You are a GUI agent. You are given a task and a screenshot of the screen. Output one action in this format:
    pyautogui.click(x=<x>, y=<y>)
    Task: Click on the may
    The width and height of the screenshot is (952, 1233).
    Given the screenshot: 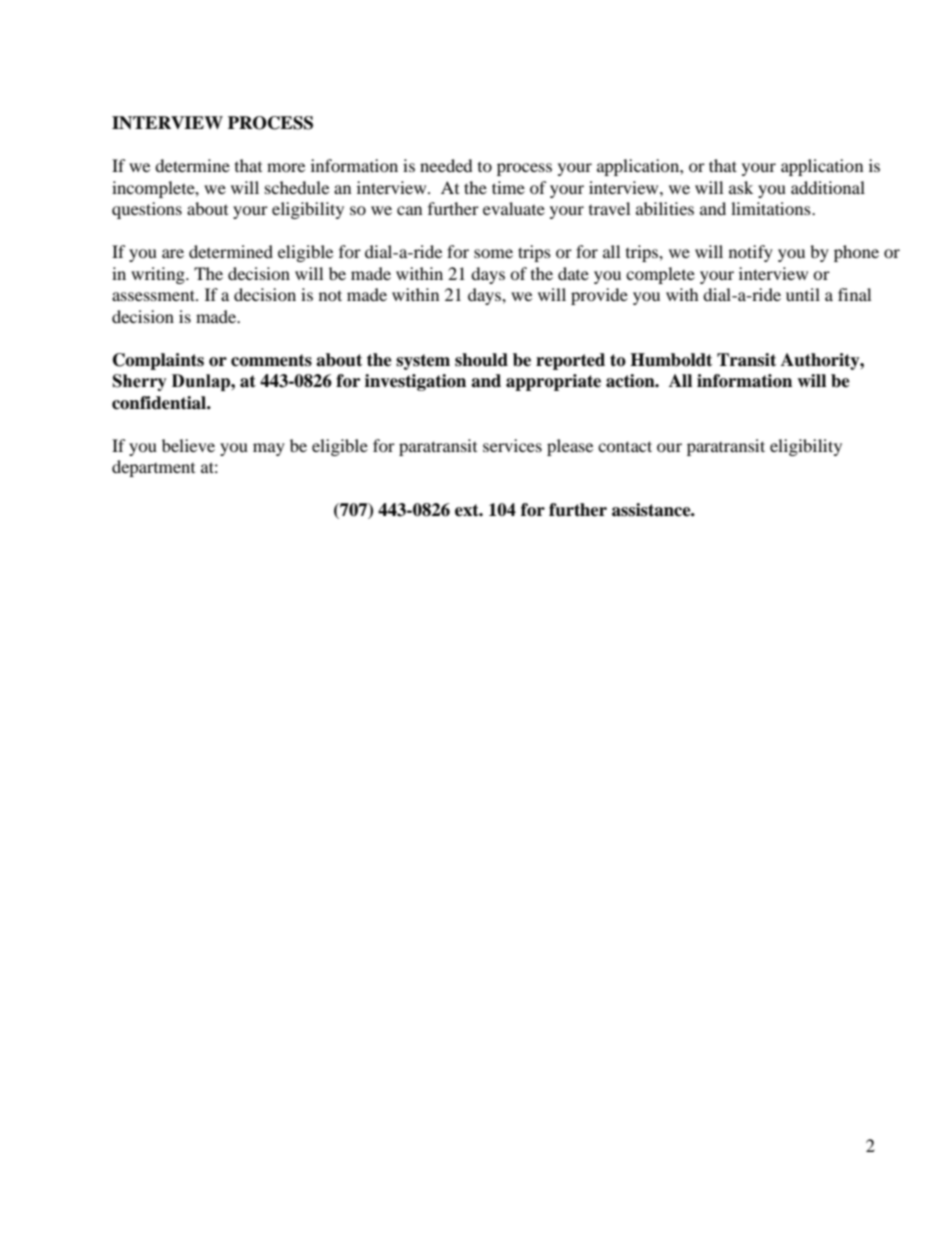 What is the action you would take?
    pyautogui.click(x=269, y=449)
